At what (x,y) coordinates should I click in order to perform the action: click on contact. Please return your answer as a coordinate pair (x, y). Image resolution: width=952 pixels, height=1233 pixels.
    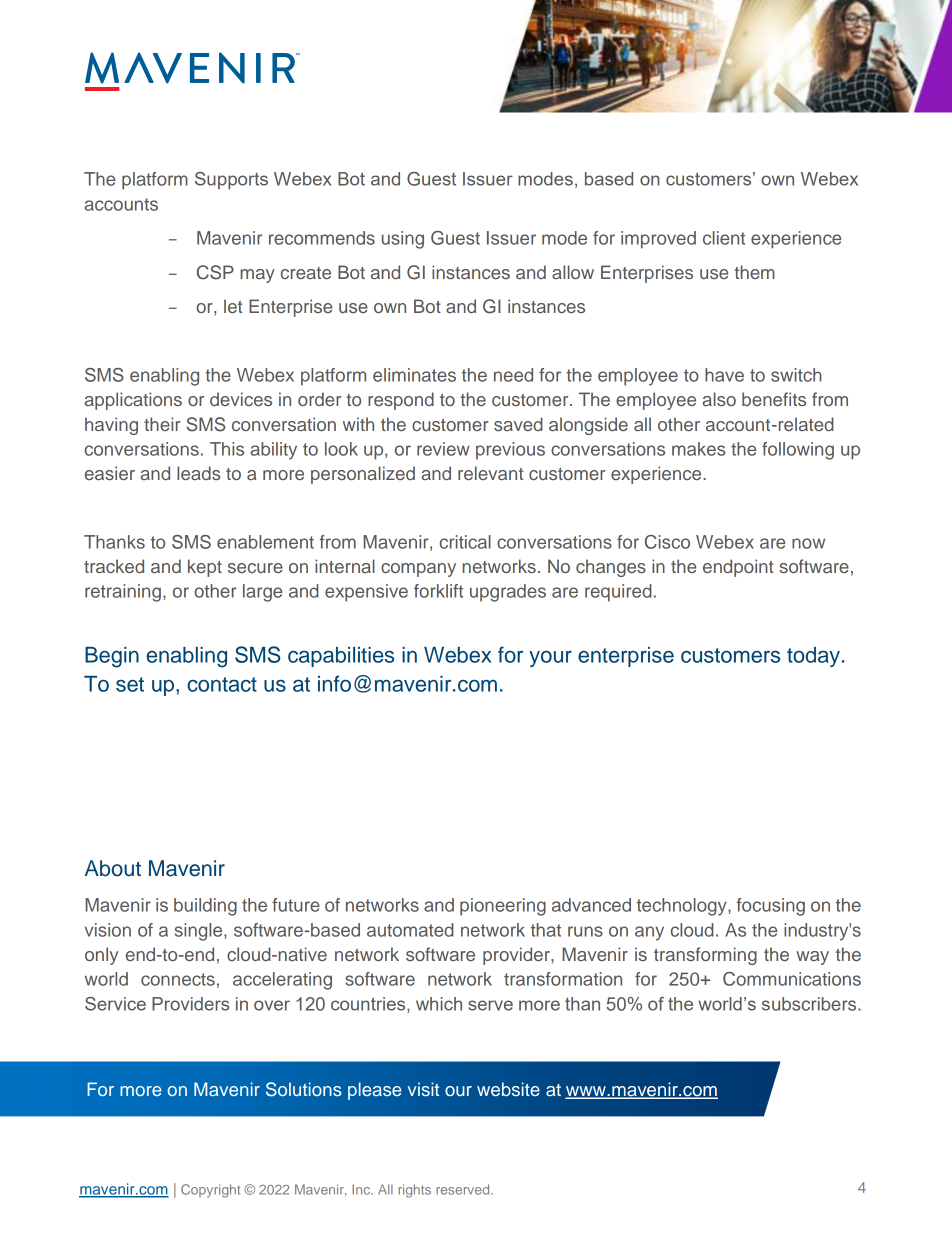
    Looking at the image, I should click on (222, 684).
